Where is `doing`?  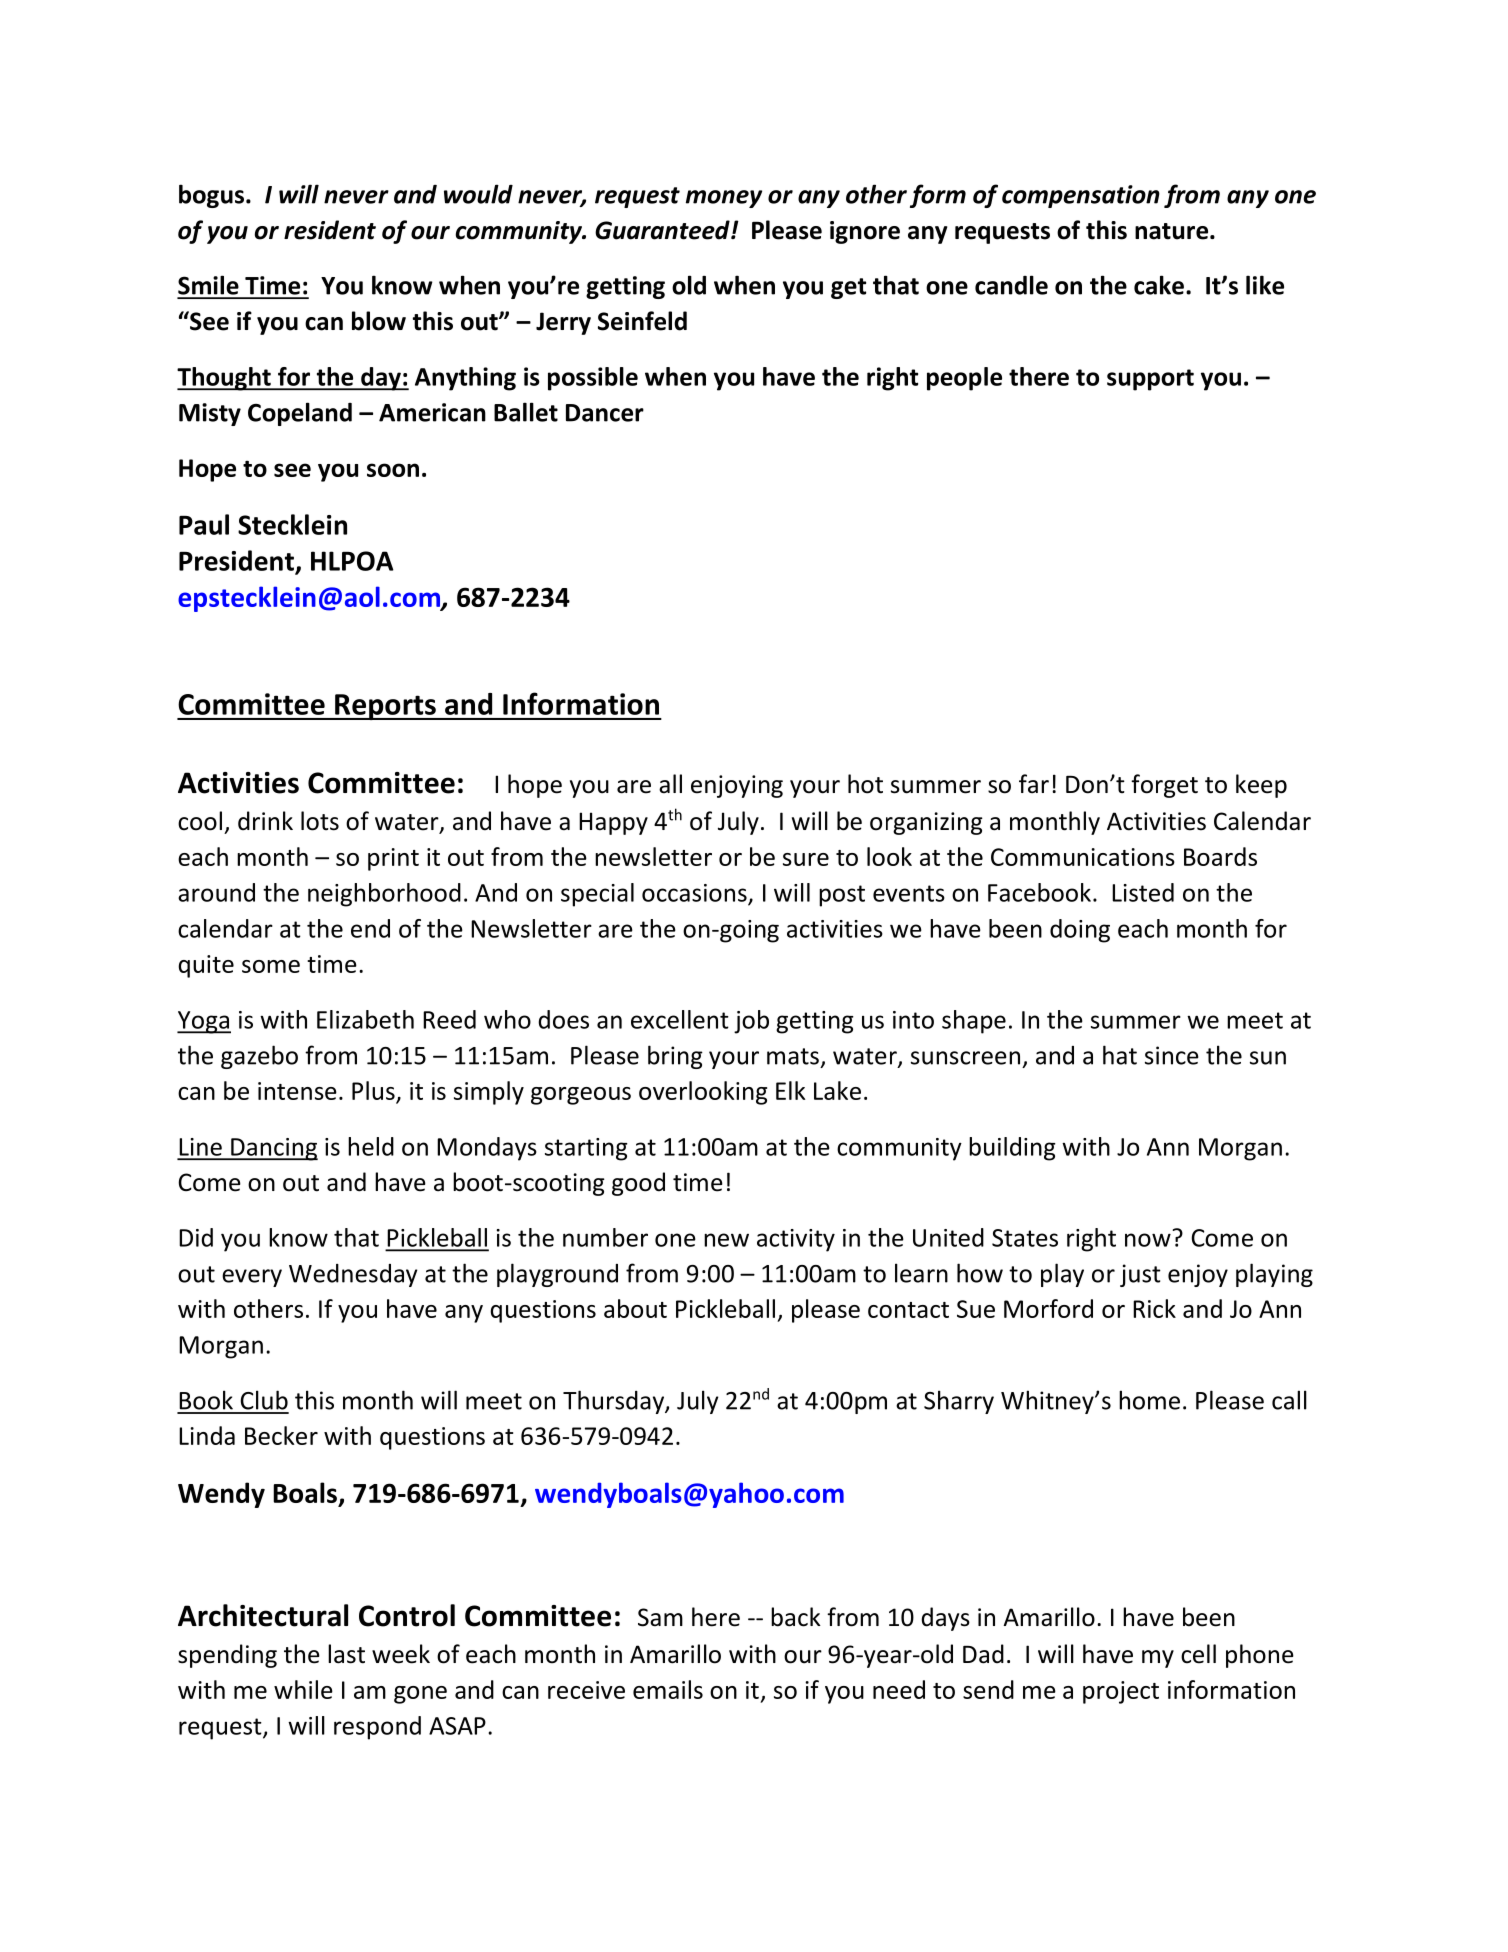
doing is located at coordinates (1080, 931).
